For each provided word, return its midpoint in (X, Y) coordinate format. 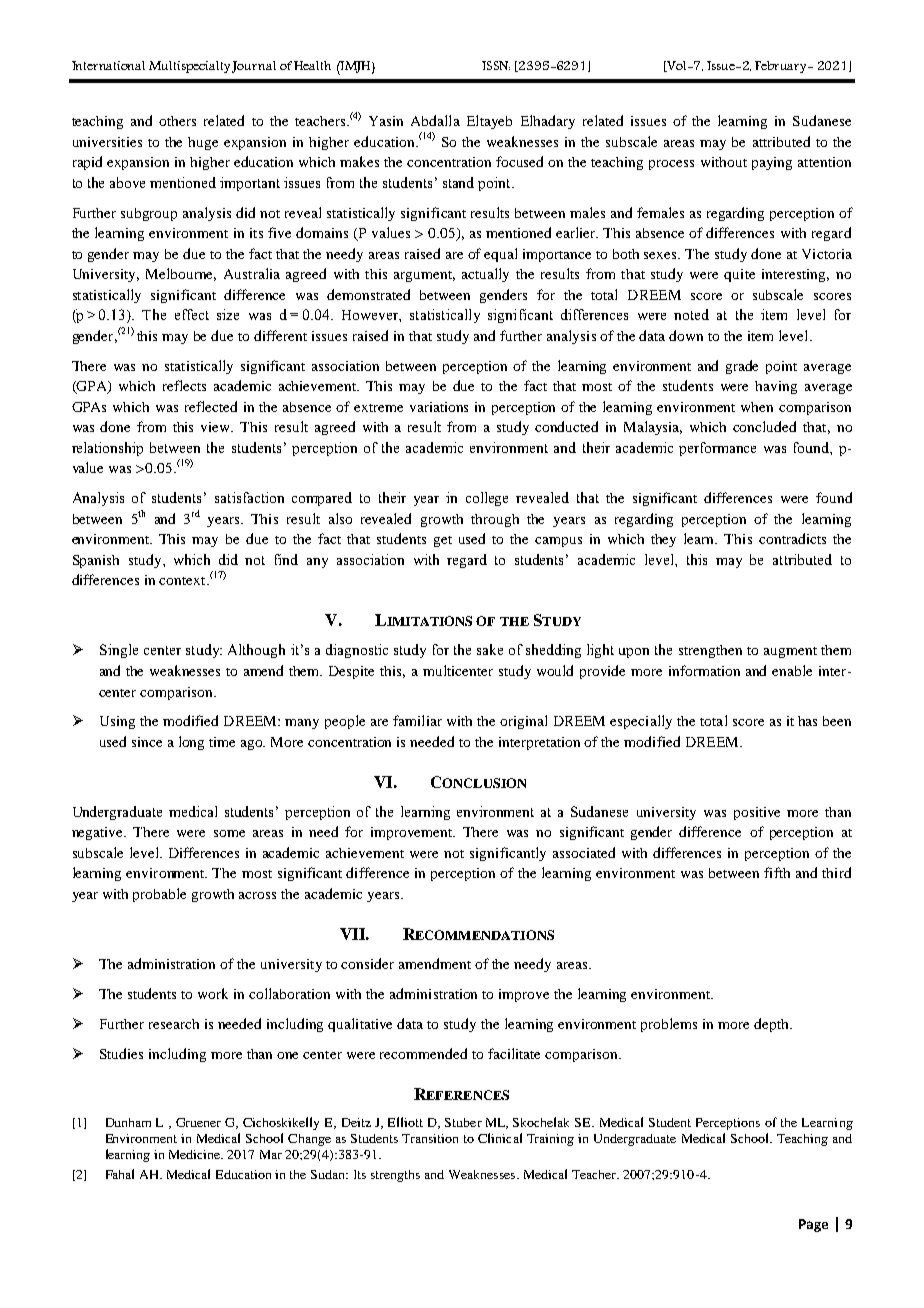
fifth (777, 872)
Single (119, 651)
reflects (184, 385)
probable (159, 895)
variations (439, 407)
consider (367, 963)
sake (490, 649)
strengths (395, 1176)
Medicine (196, 1154)
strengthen (710, 651)
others (177, 121)
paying (772, 163)
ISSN (496, 65)
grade (742, 367)
